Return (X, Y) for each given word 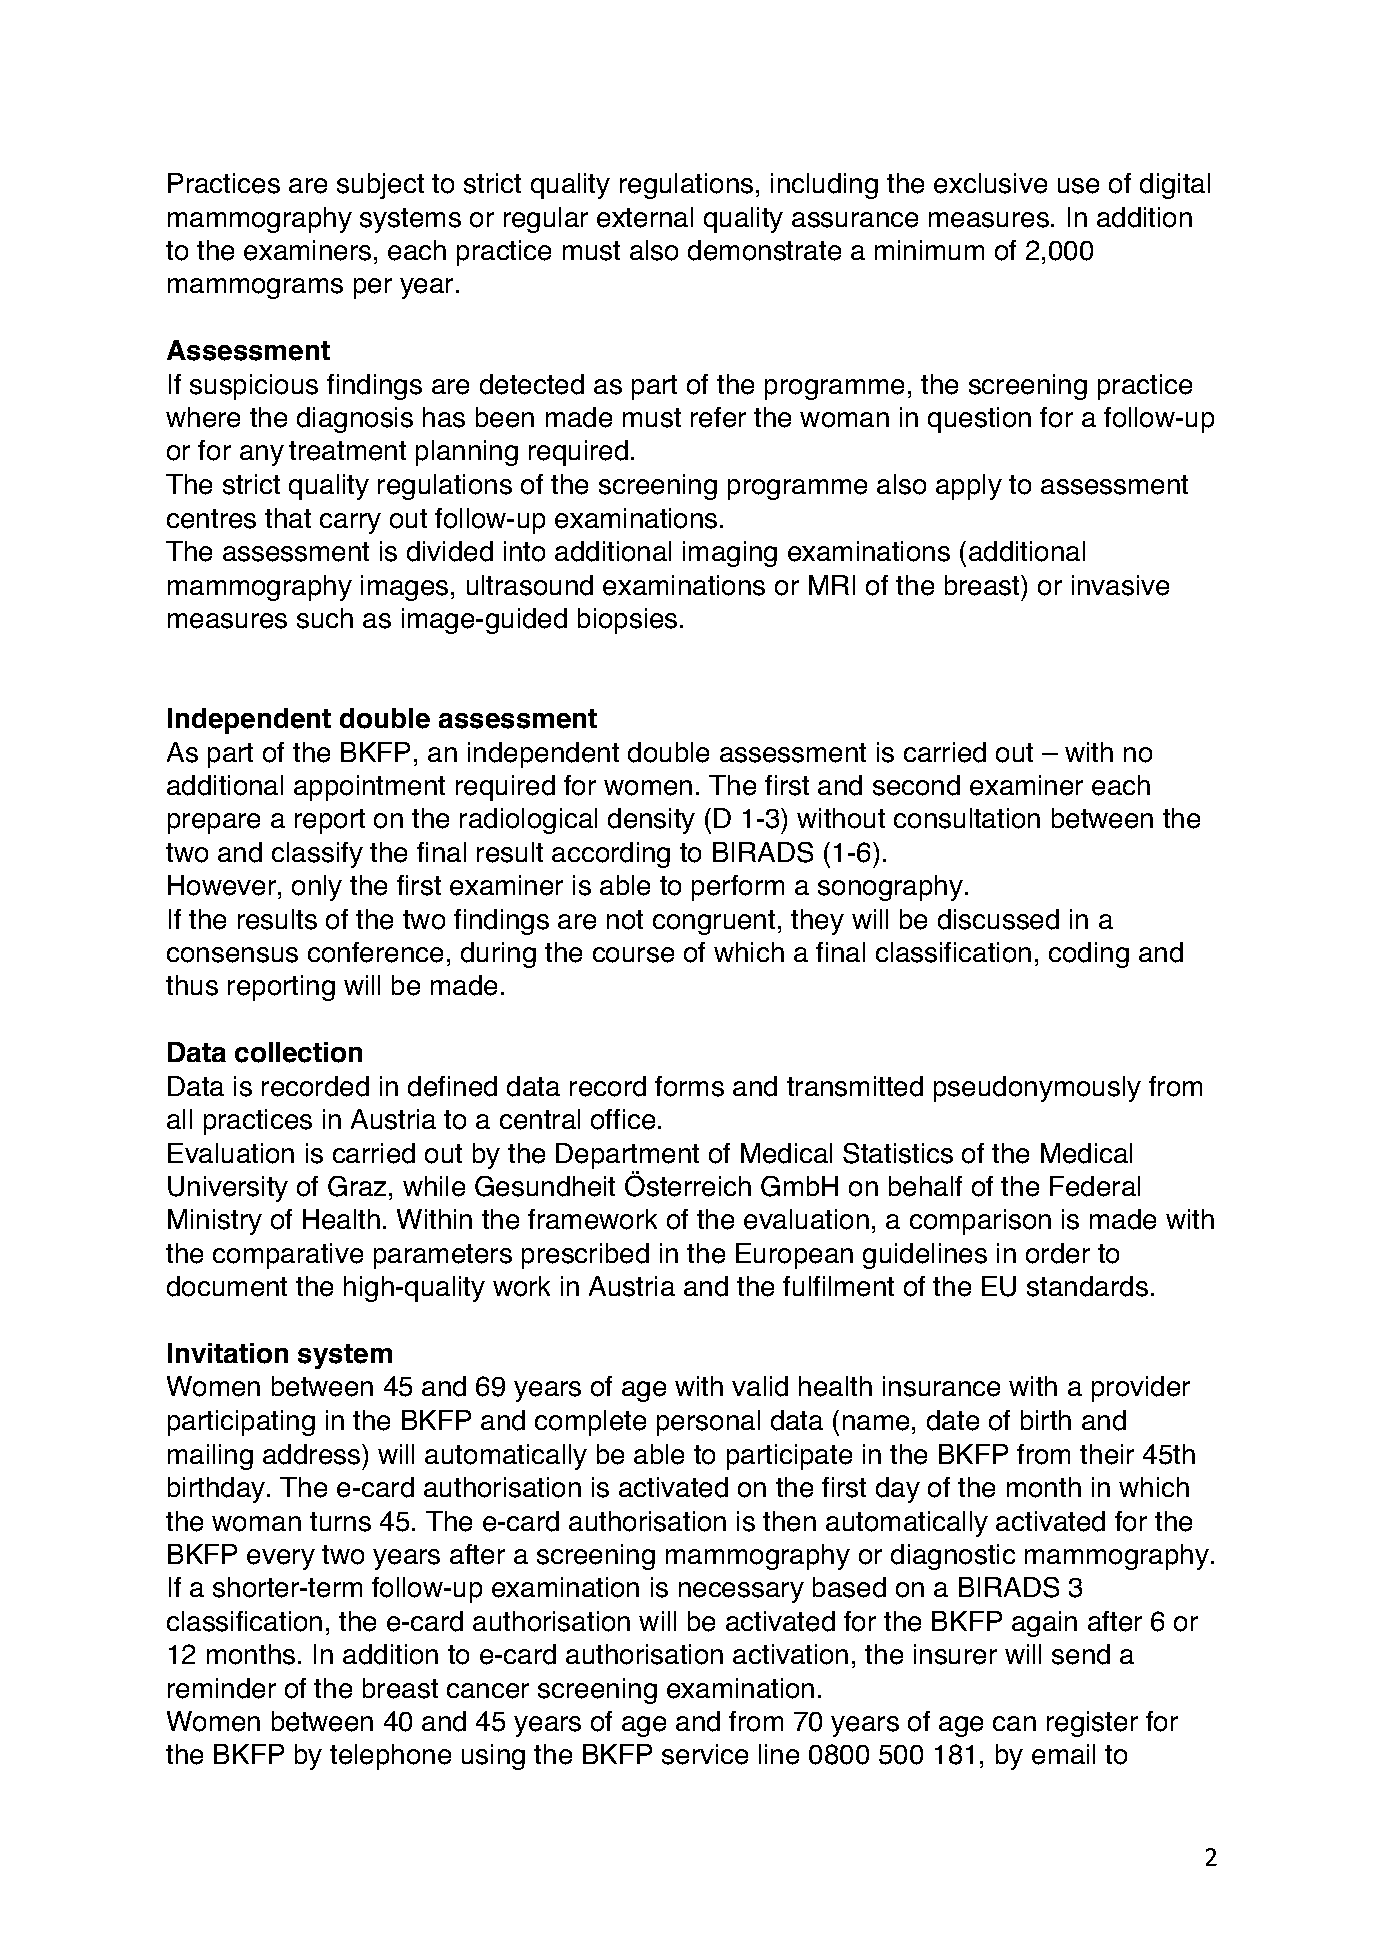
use (1078, 186)
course (633, 955)
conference (375, 952)
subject (380, 186)
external (645, 217)
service (705, 1754)
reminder (222, 1688)
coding (1089, 955)
